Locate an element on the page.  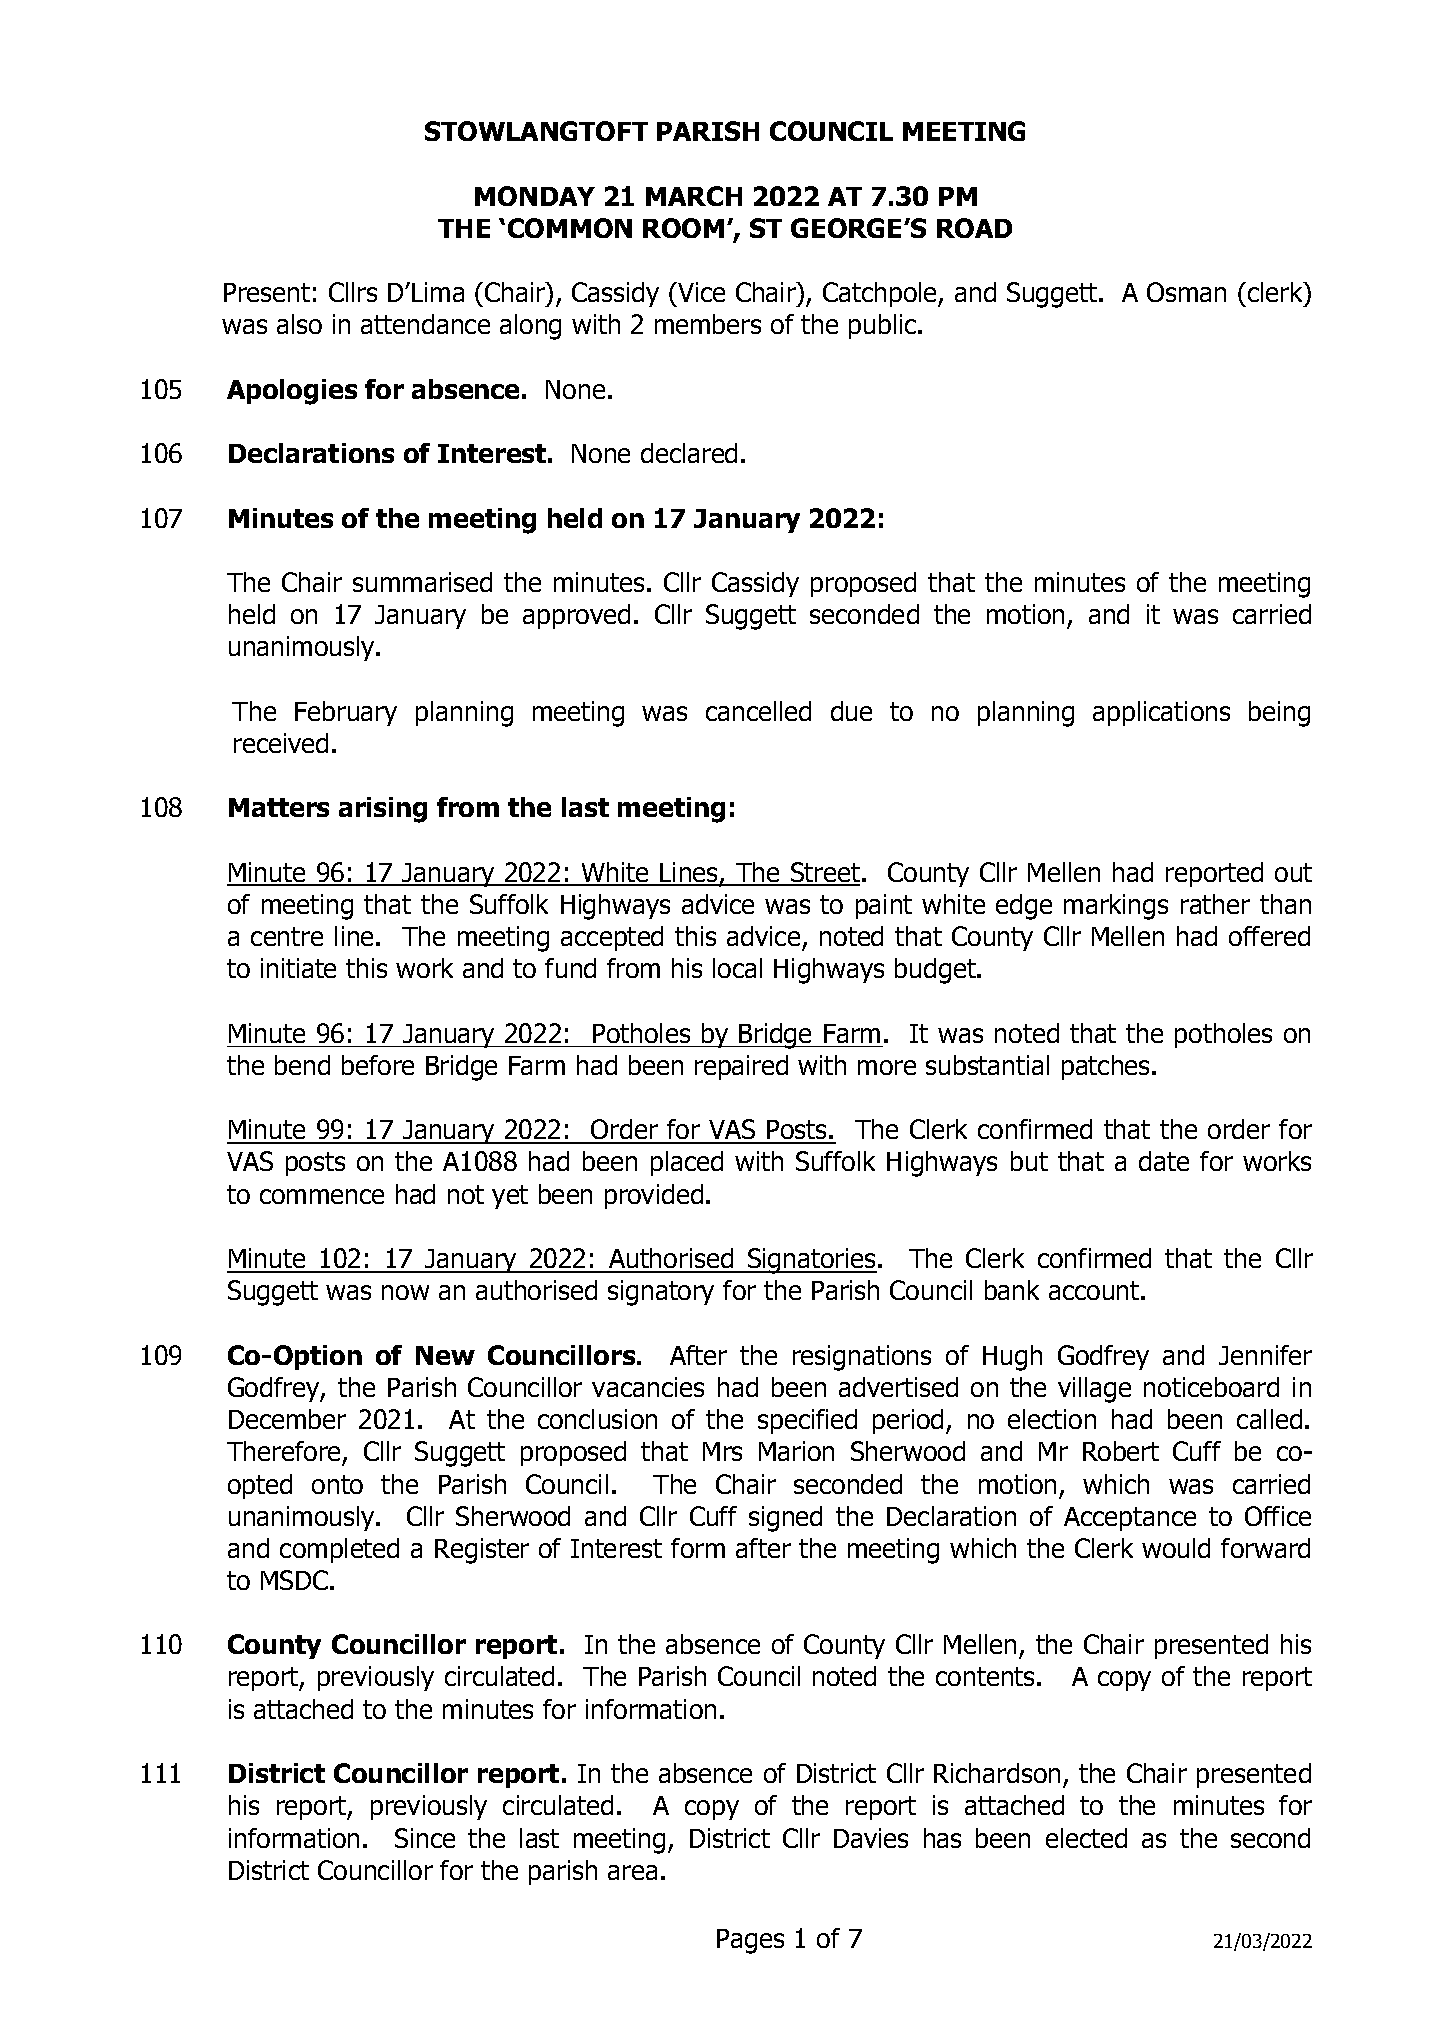
New is located at coordinates (445, 1355).
